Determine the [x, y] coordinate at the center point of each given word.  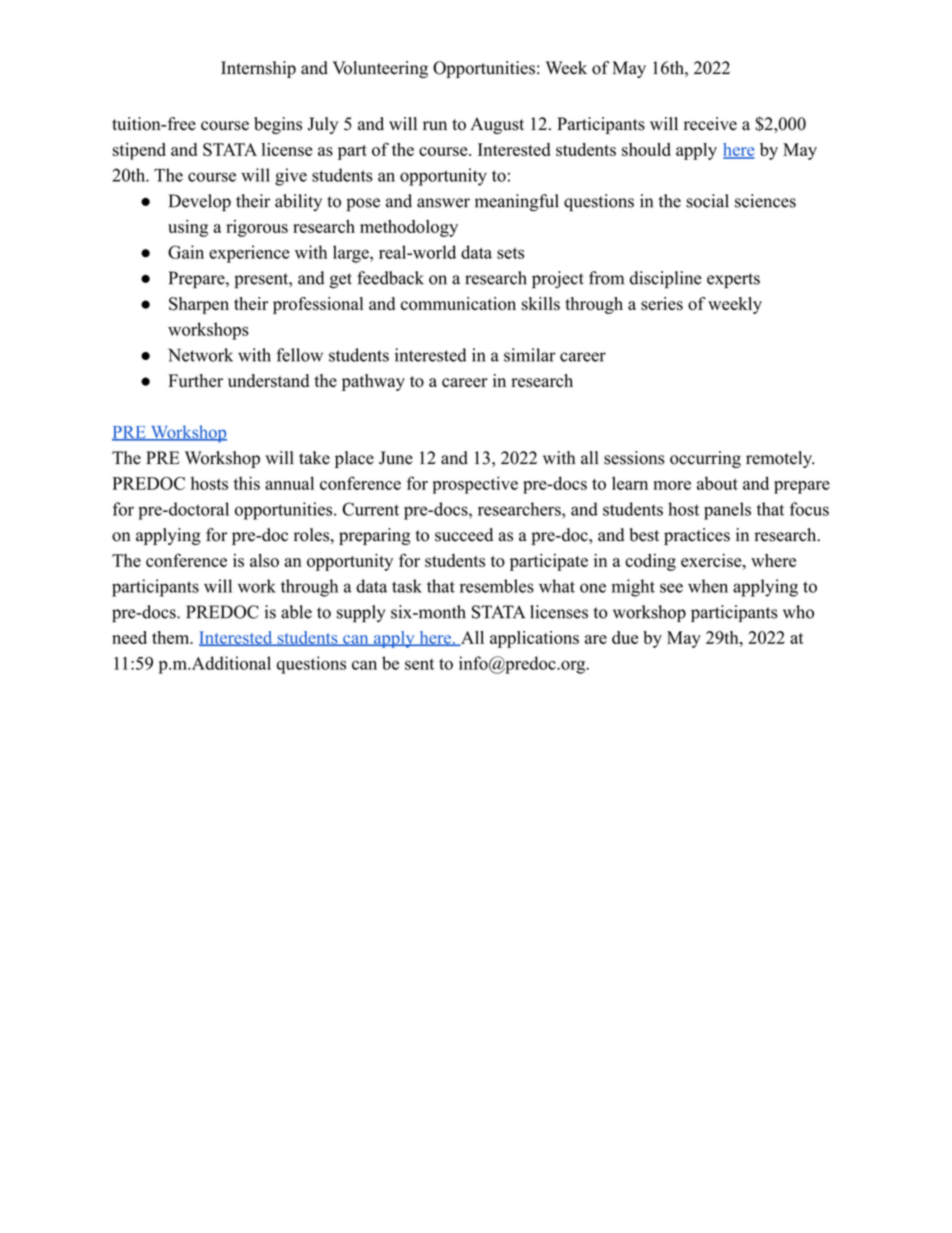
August [497, 125]
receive [710, 124]
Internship [258, 69]
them [172, 637]
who [798, 612]
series [662, 304]
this [247, 483]
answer [443, 203]
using [188, 228]
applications [534, 639]
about [717, 483]
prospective [475, 485]
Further [195, 380]
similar [530, 355]
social [707, 201]
